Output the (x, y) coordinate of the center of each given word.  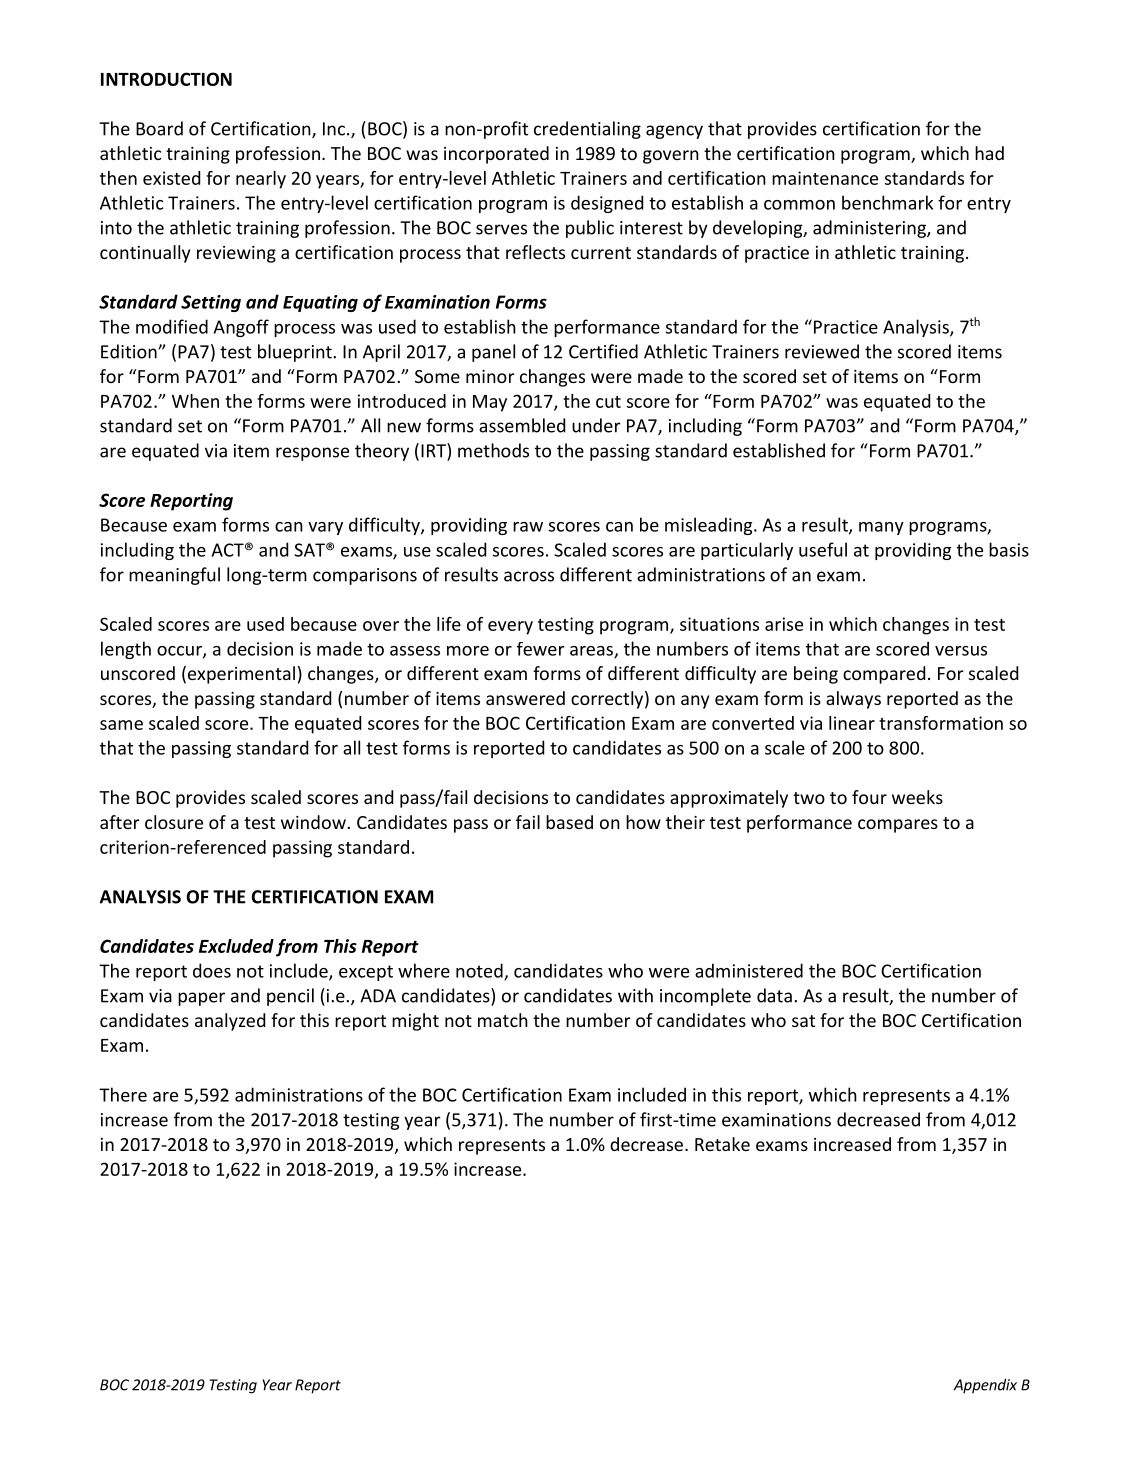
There (123, 1094)
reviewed (822, 351)
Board (159, 128)
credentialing (587, 130)
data (774, 995)
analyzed (230, 1022)
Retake (722, 1144)
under (596, 425)
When (195, 401)
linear (852, 723)
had (989, 153)
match (503, 1020)
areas (592, 652)
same (121, 725)
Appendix (985, 1386)
